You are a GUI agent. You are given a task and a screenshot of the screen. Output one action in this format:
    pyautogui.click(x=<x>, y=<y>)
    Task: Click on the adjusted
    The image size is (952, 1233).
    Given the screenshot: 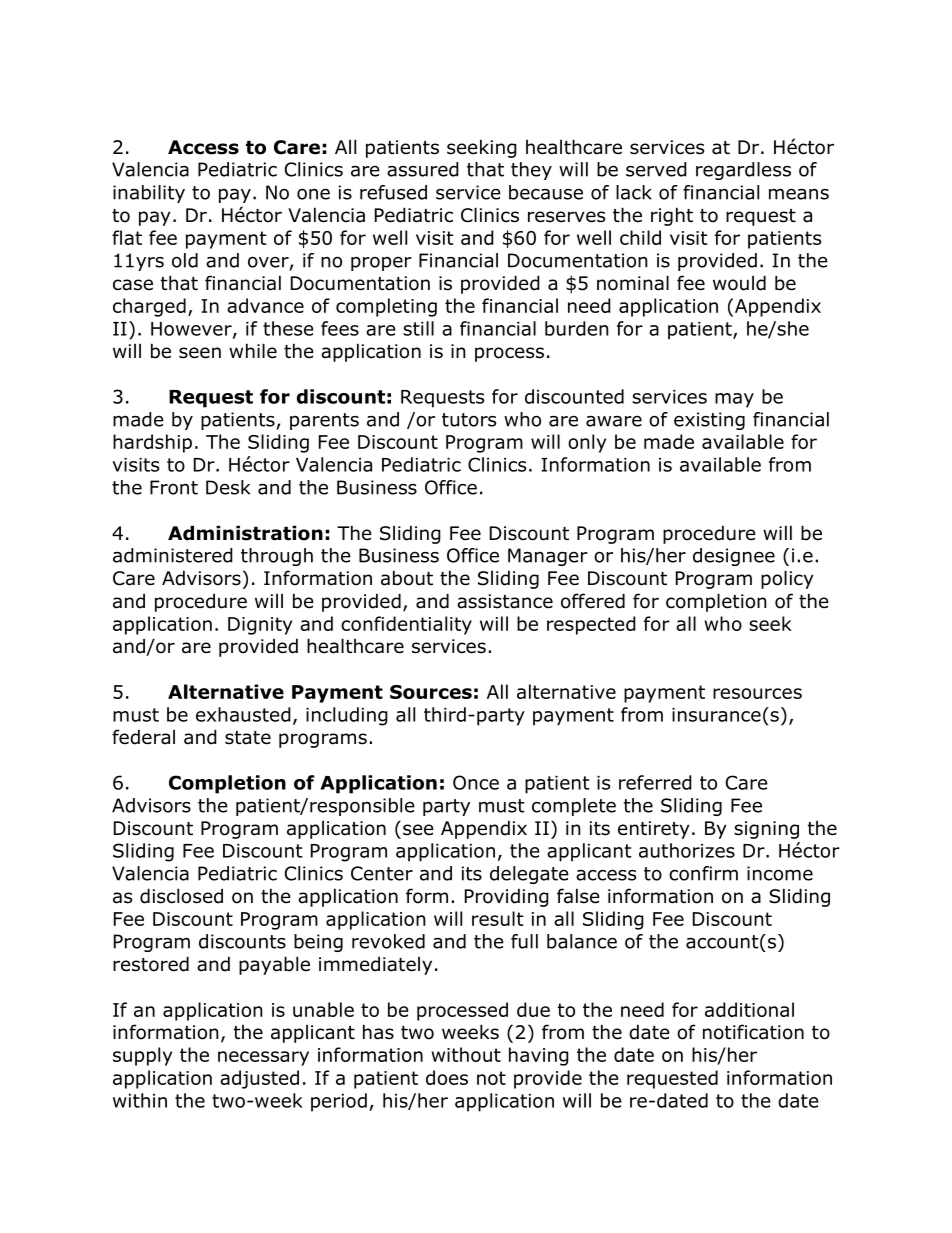 What is the action you would take?
    pyautogui.click(x=259, y=1079)
